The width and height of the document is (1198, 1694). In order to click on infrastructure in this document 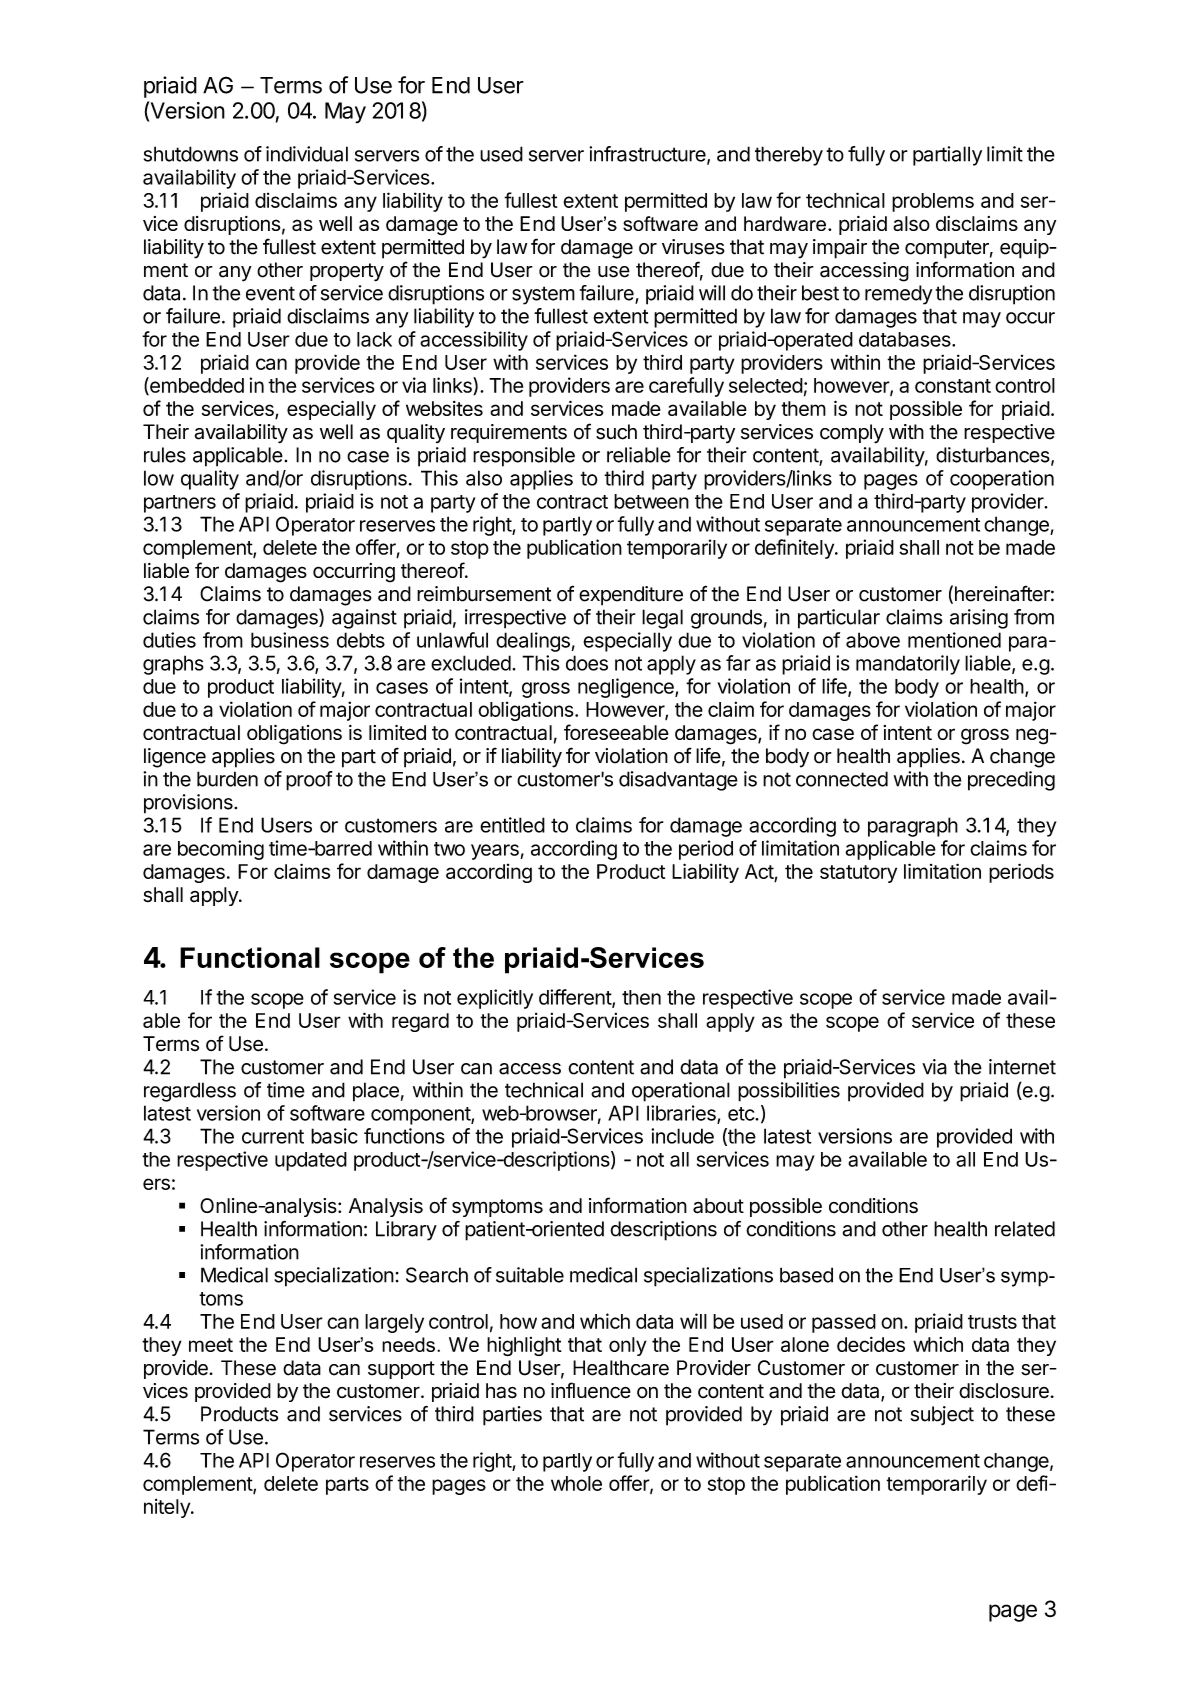, I will do `click(648, 155)`.
